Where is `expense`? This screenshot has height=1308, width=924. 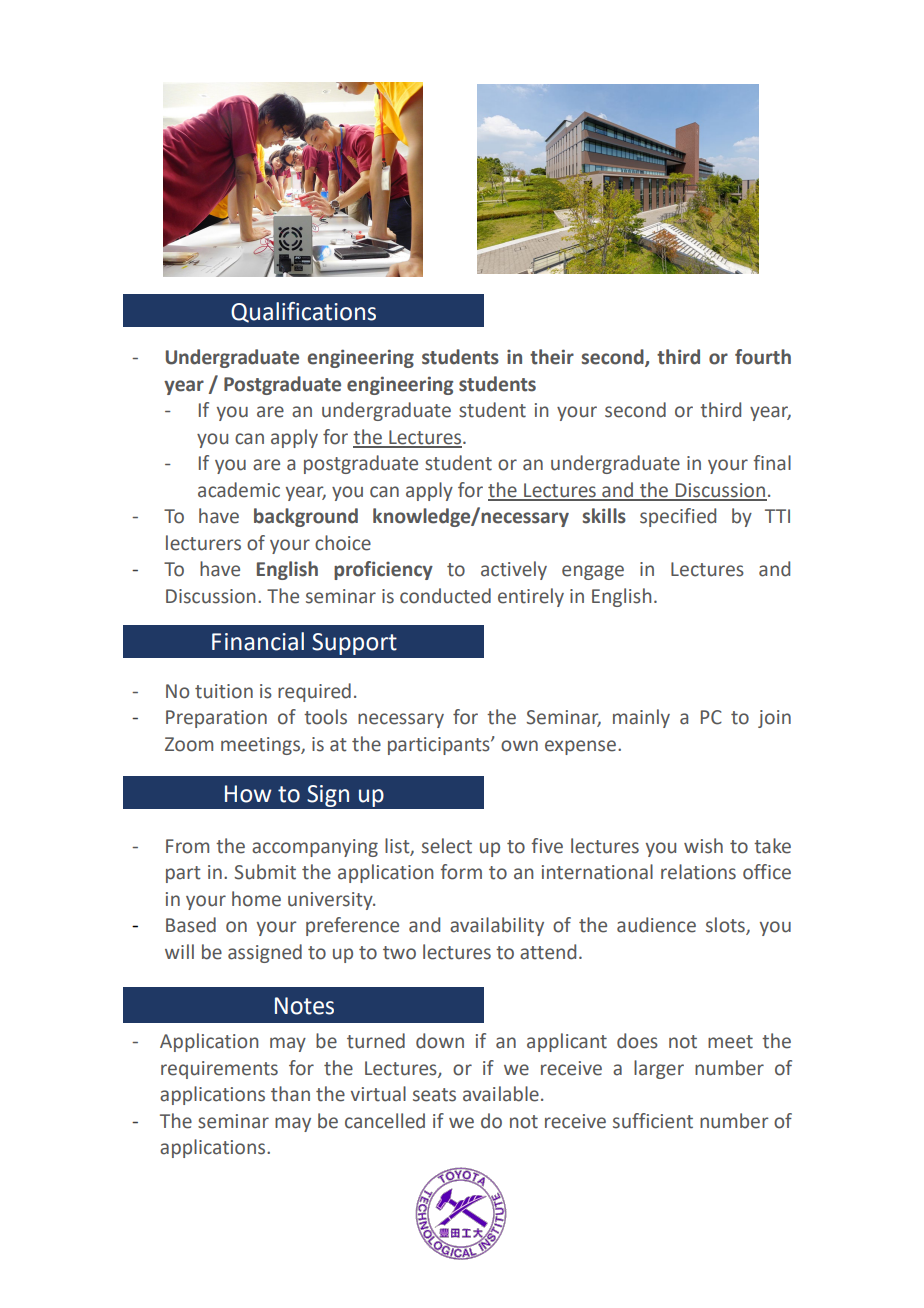 expense is located at coordinates (580, 747).
